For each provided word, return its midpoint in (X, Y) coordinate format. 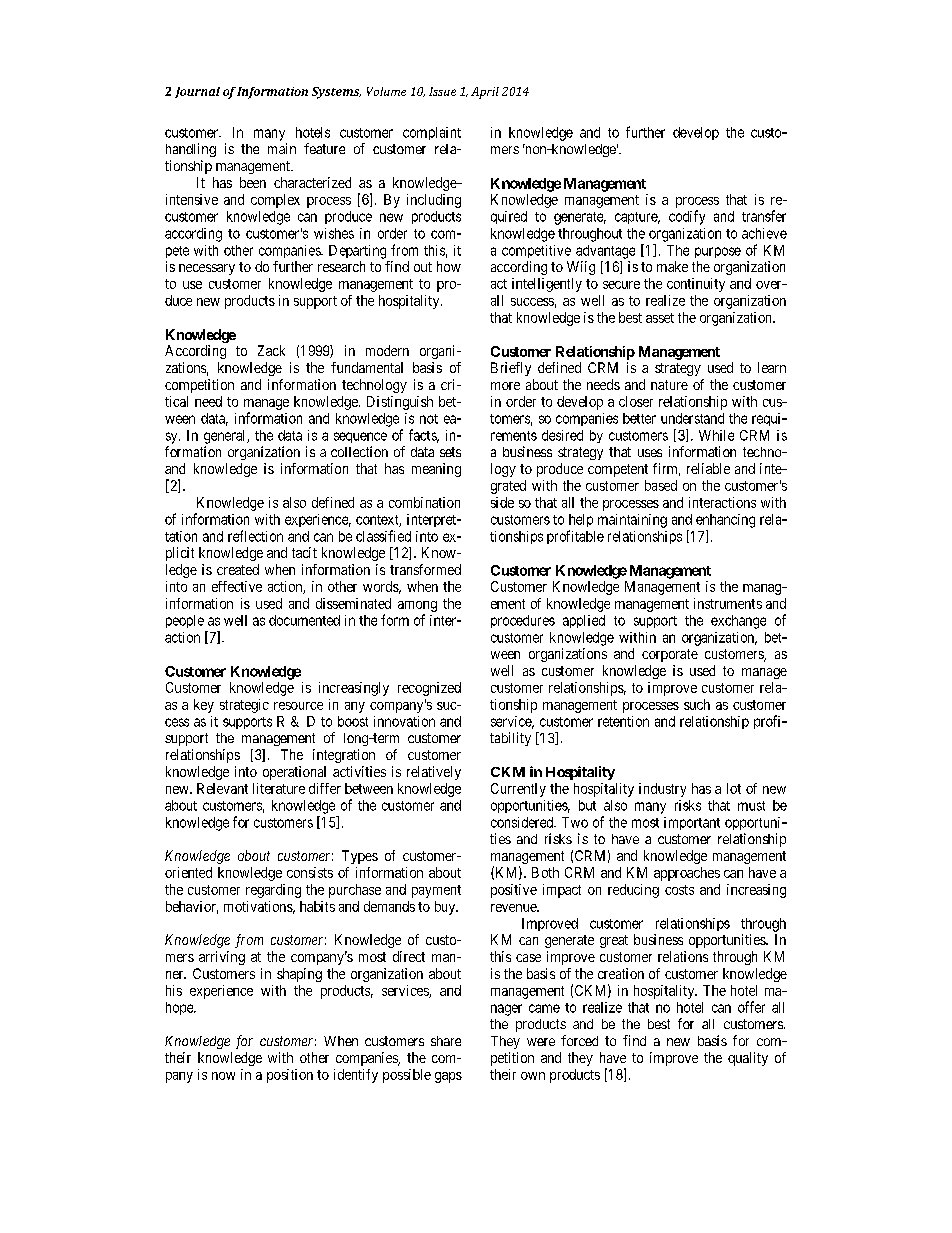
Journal (197, 92)
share (446, 1041)
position (290, 1076)
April (485, 93)
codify (687, 217)
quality (748, 1059)
